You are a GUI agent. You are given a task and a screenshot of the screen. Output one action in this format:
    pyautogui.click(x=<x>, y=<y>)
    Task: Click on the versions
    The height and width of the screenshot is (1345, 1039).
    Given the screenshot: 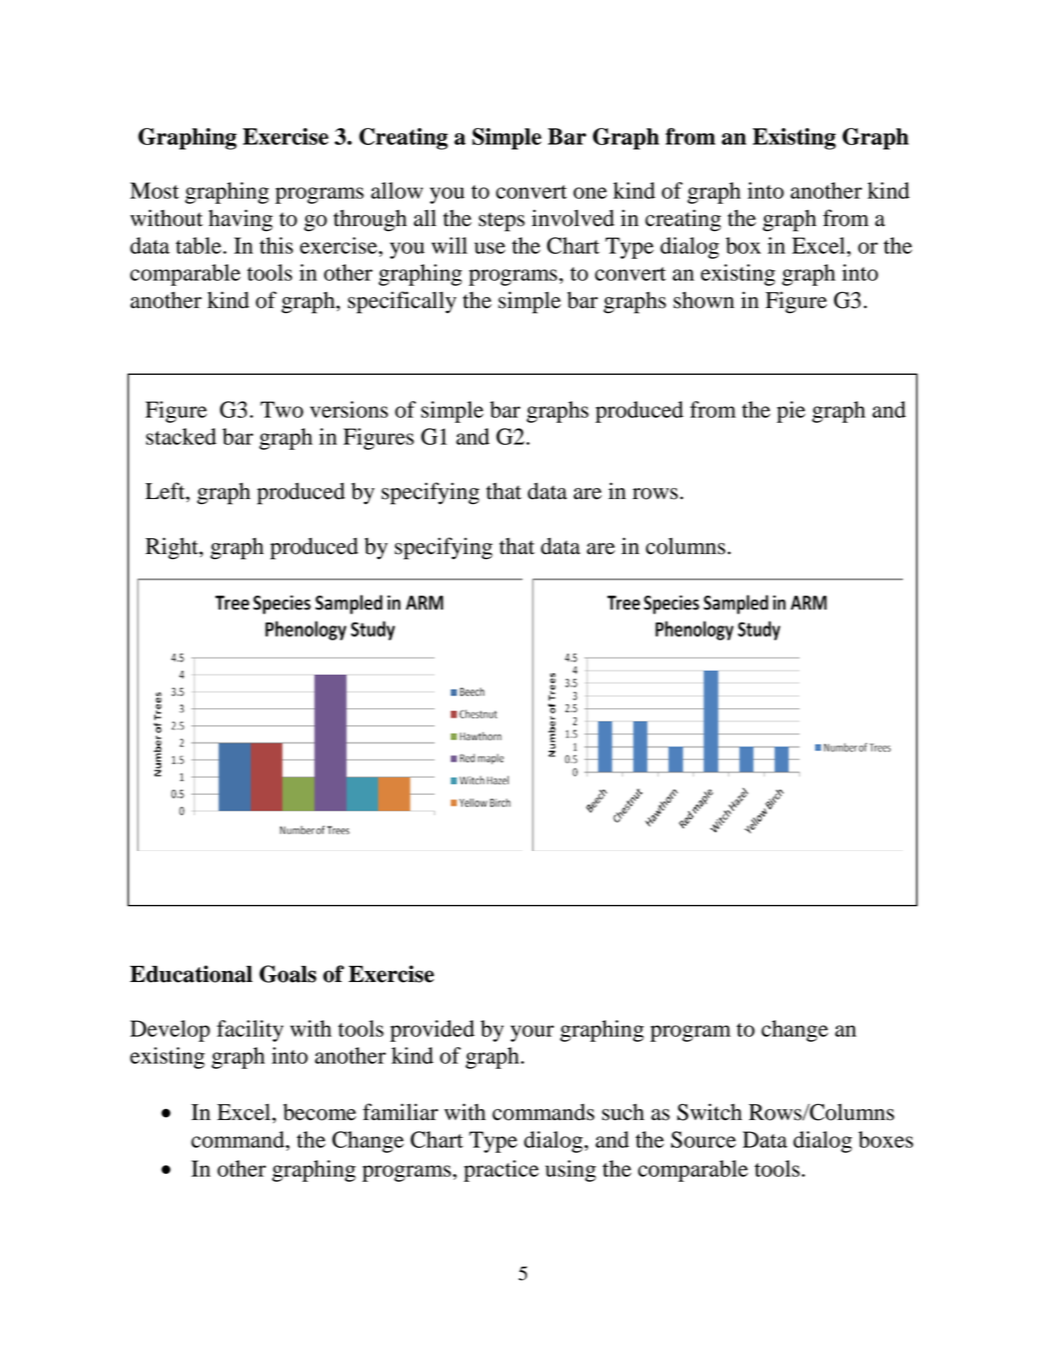 What is the action you would take?
    pyautogui.click(x=349, y=409)
